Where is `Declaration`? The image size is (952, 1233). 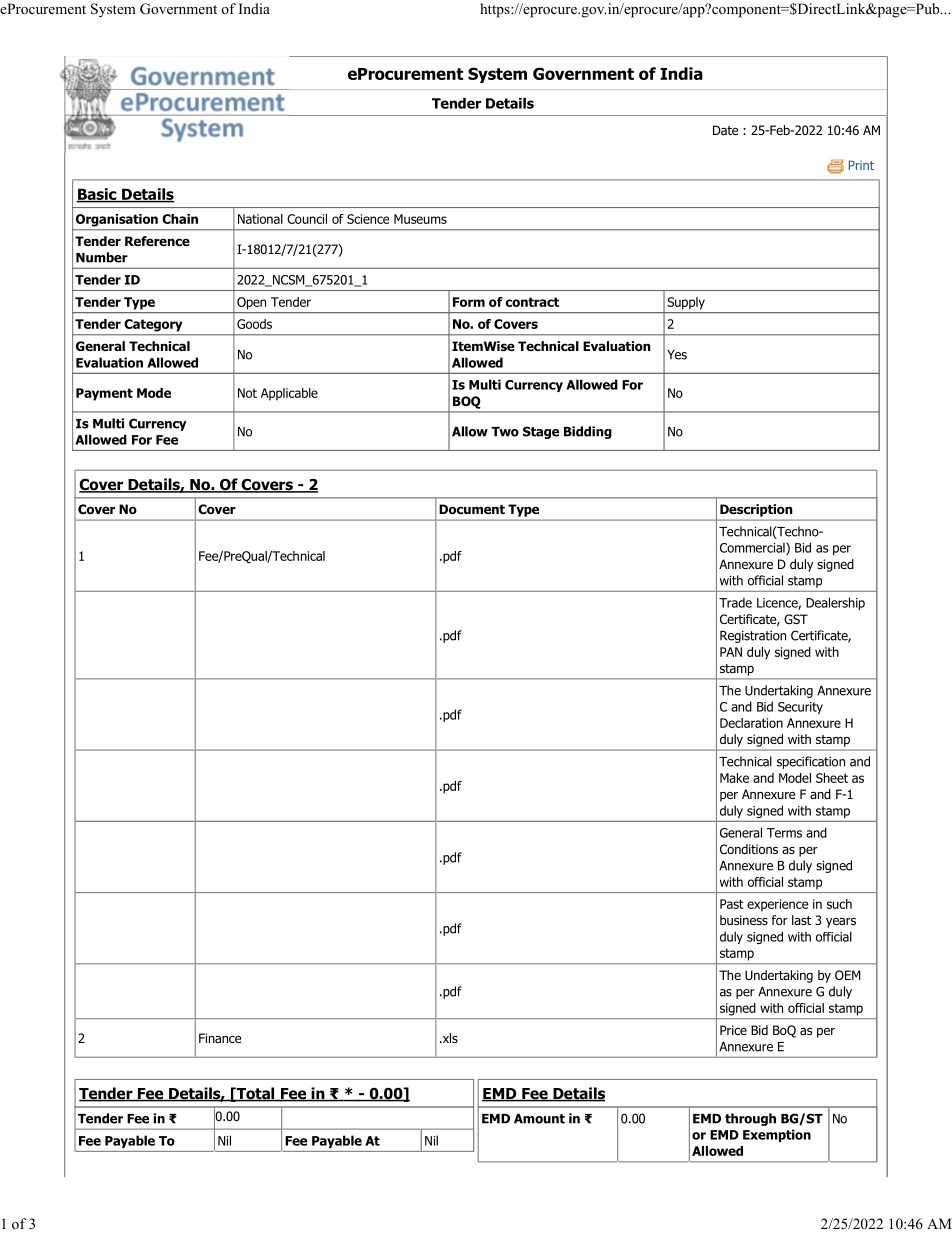
Declaration is located at coordinates (751, 723).
